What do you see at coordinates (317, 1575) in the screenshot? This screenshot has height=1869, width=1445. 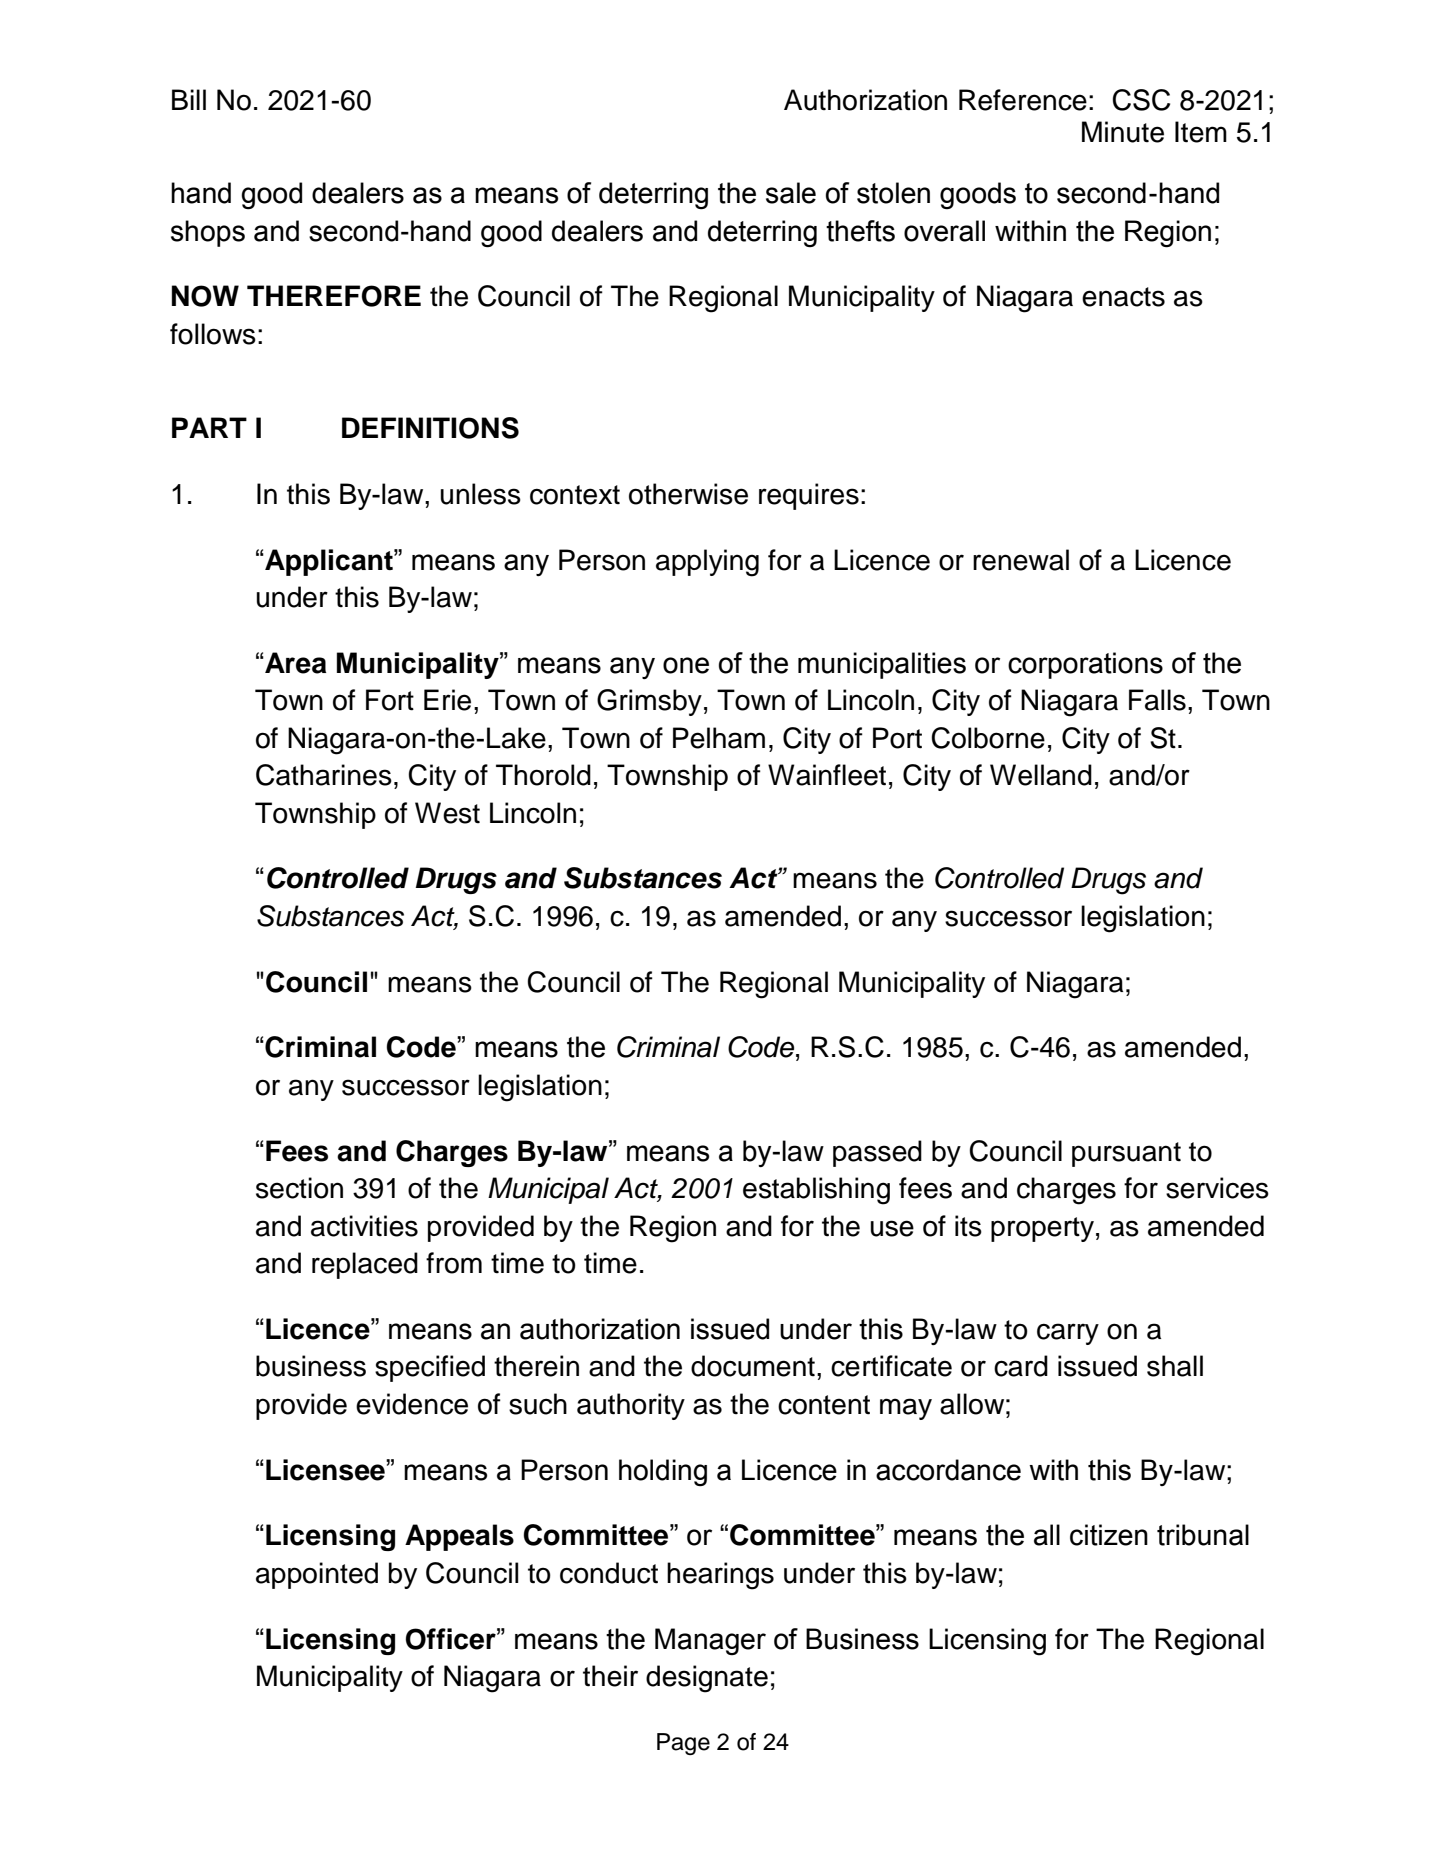 I see `appointed` at bounding box center [317, 1575].
